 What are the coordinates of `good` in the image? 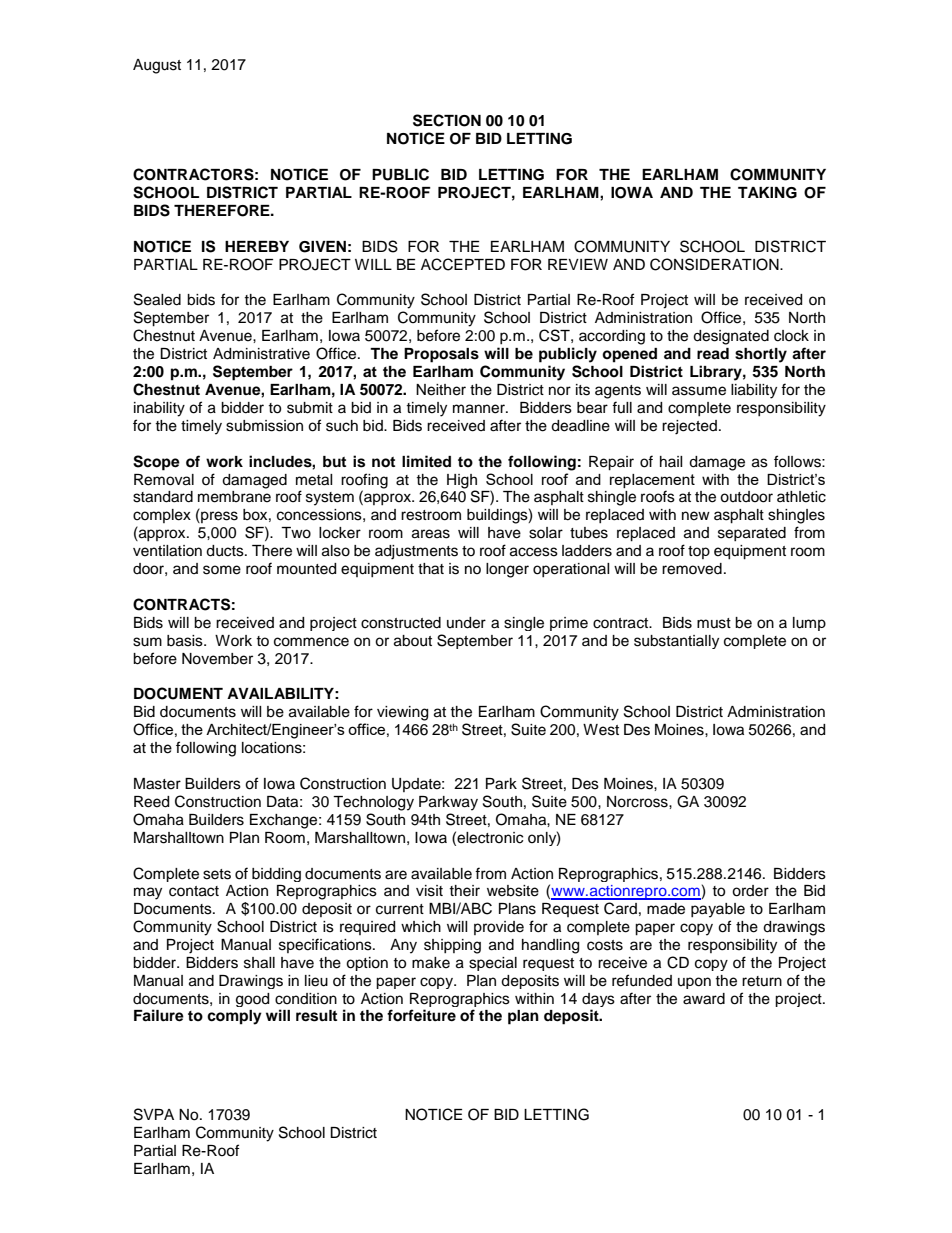 It's located at (252, 1000).
